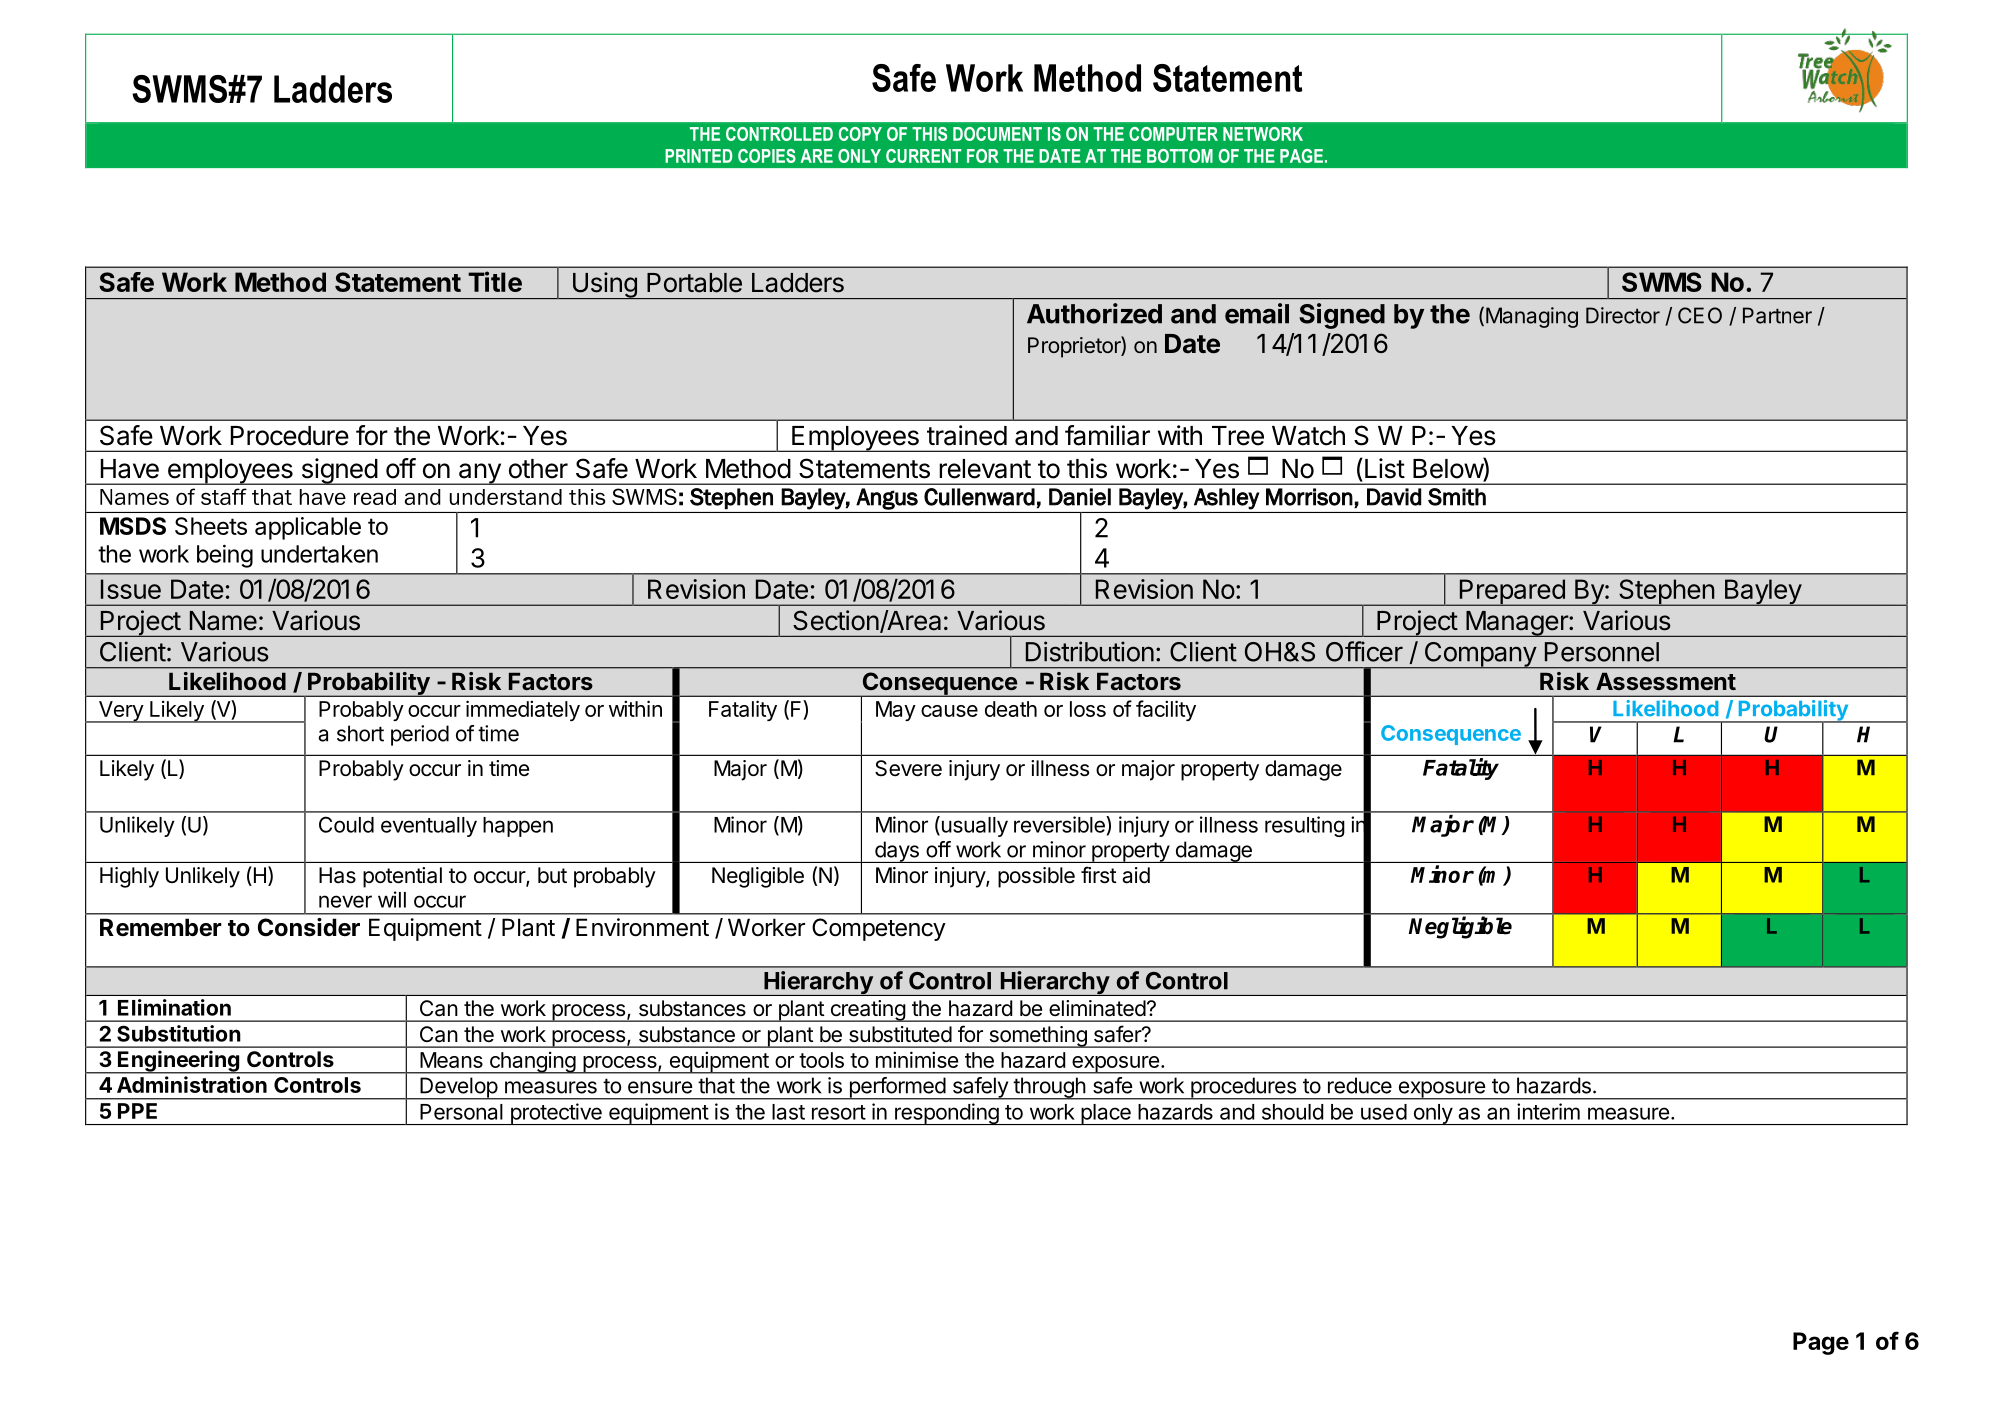 This screenshot has width=2003, height=1416. Describe the element at coordinates (1090, 651) in the screenshot. I see `Distribution` at that location.
